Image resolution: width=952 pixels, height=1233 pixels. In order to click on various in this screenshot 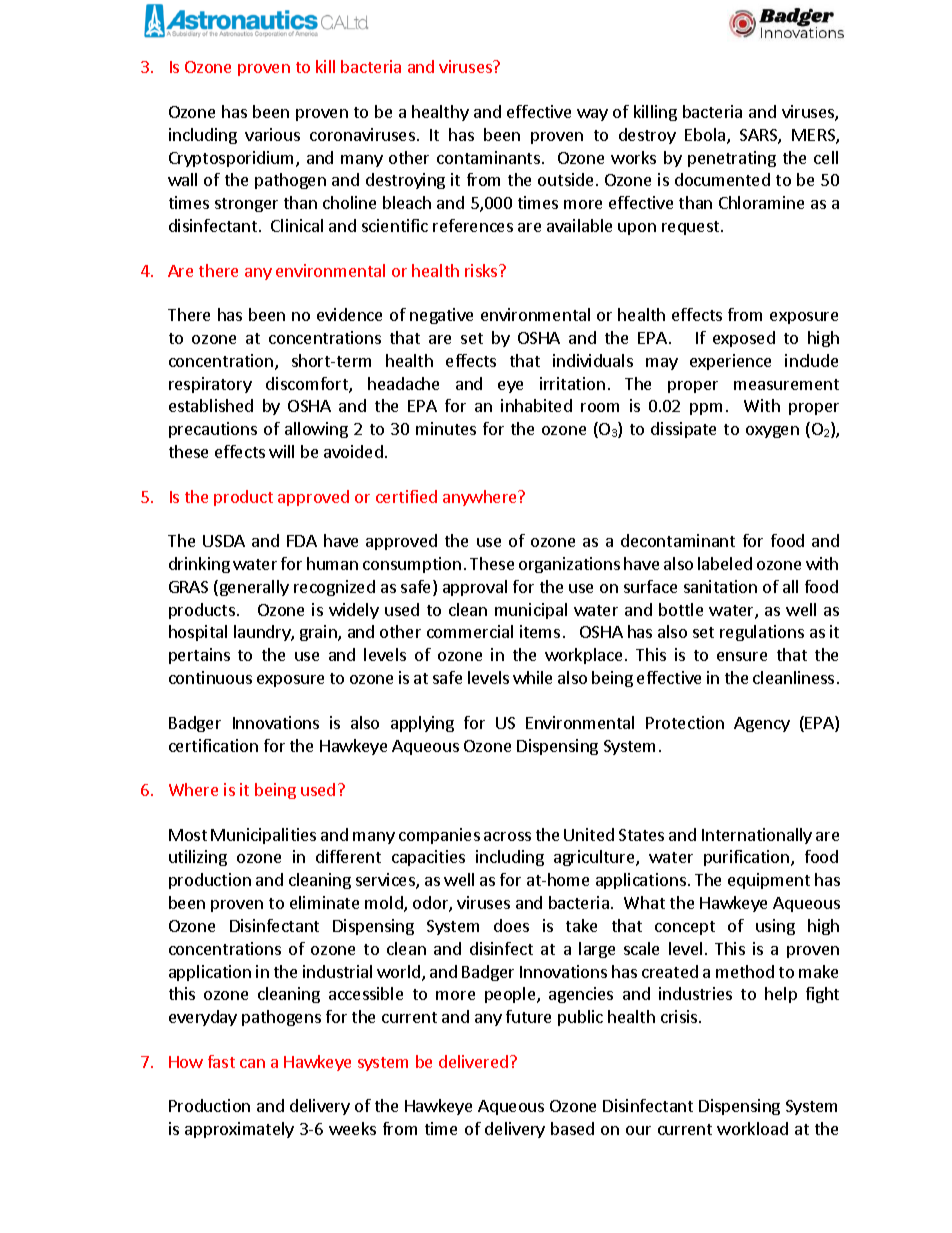, I will do `click(272, 134)`.
